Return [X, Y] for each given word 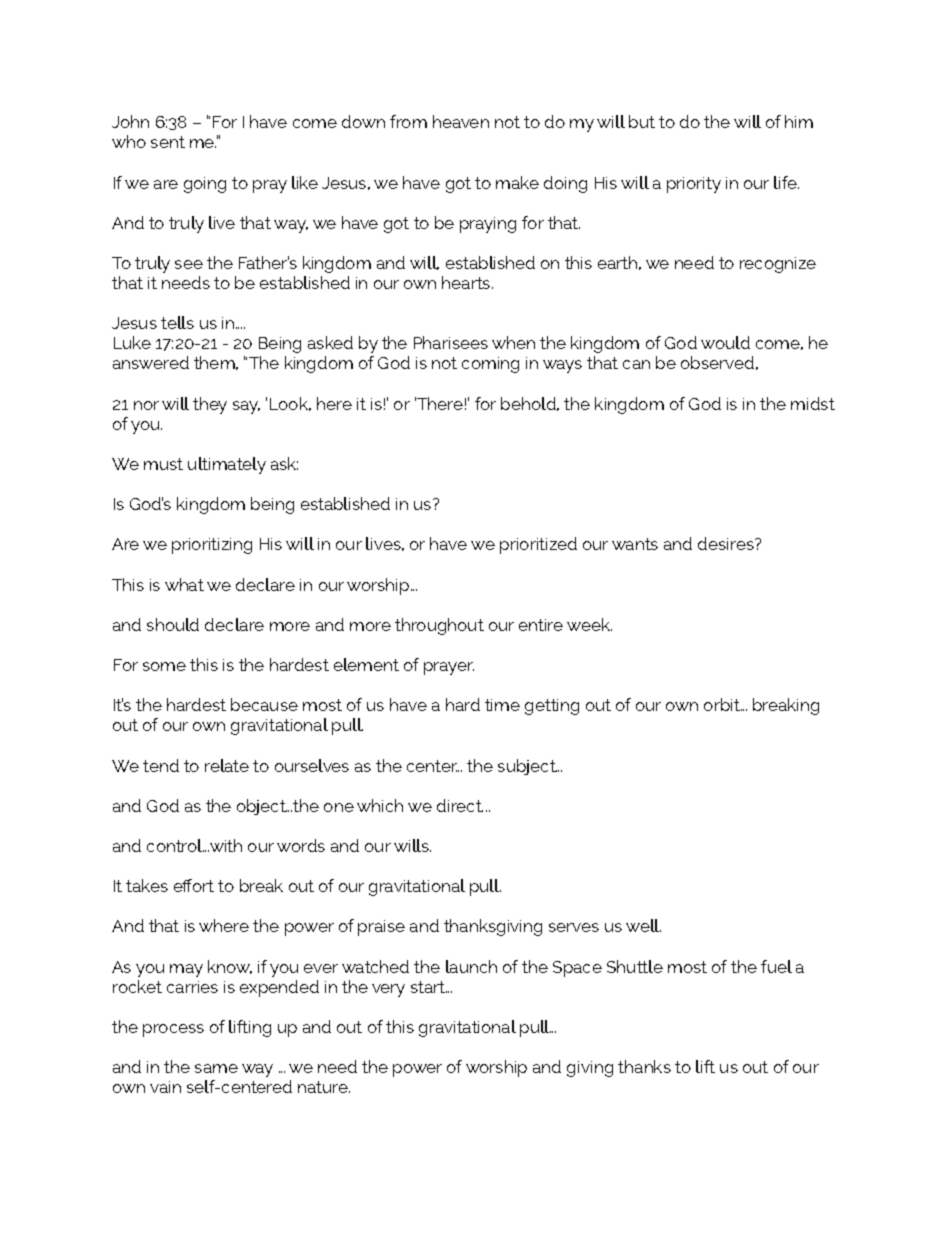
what [184, 584]
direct [460, 805]
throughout [439, 626]
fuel [776, 966]
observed [717, 362]
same [216, 1068]
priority [694, 185]
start [429, 987]
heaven [461, 121]
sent [168, 142]
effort [194, 885]
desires [727, 543]
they [210, 405]
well [643, 925]
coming [490, 365]
